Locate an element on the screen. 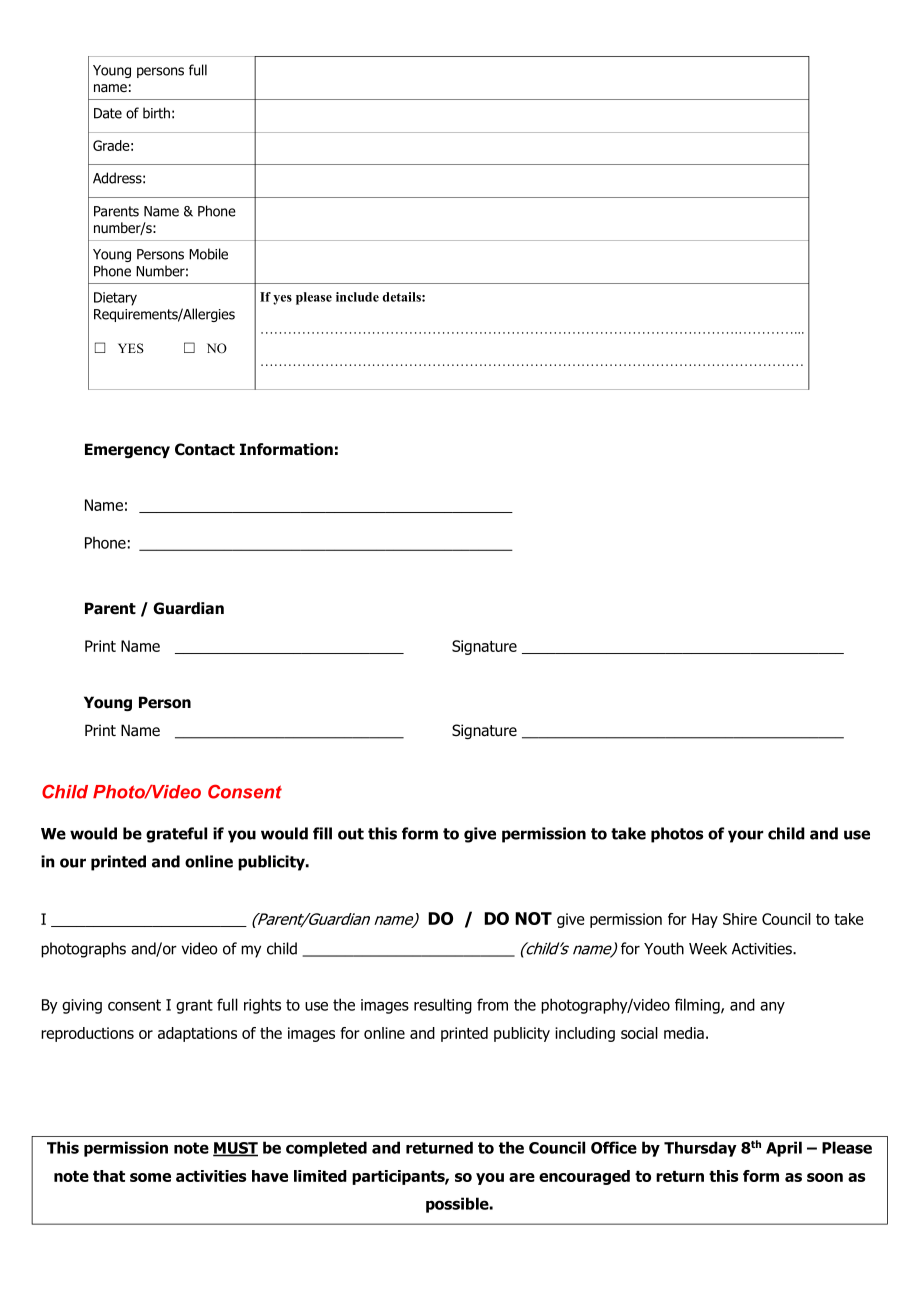 The image size is (924, 1307). resulting is located at coordinates (443, 1006).
